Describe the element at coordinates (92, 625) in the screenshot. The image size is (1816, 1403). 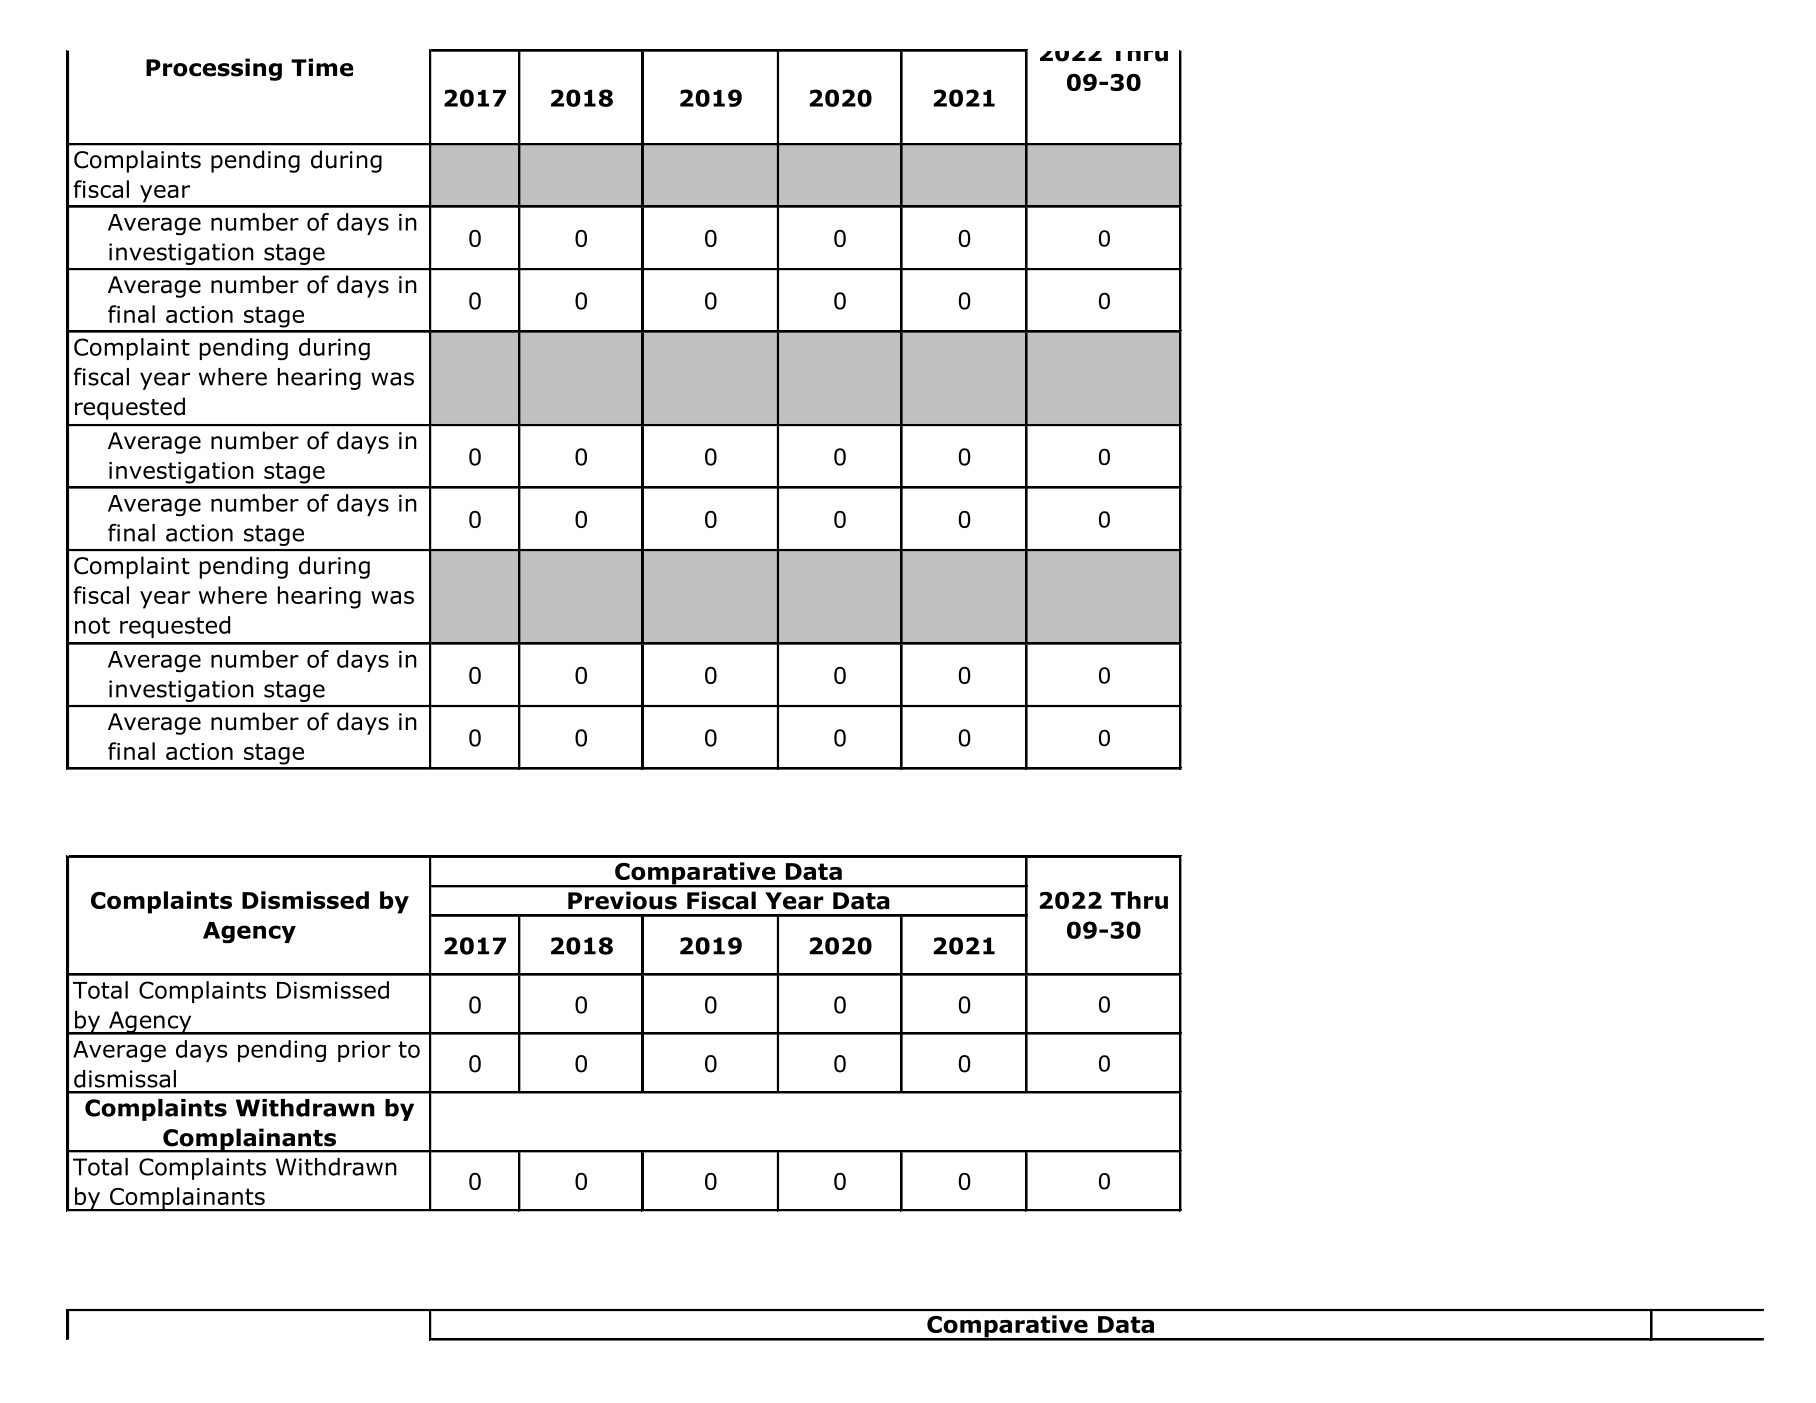
I see `not` at that location.
